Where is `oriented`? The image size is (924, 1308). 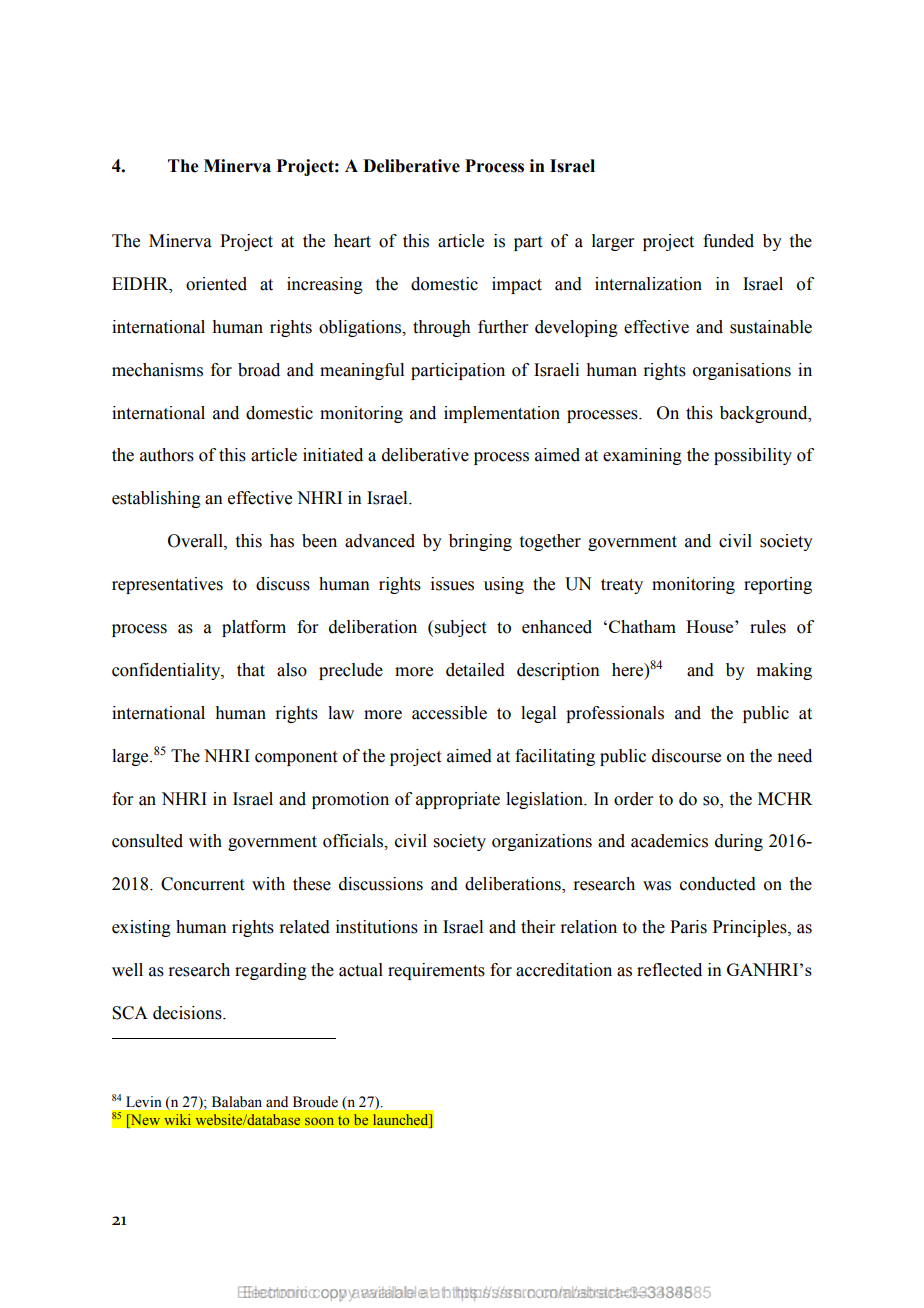
oriented is located at coordinates (216, 284).
